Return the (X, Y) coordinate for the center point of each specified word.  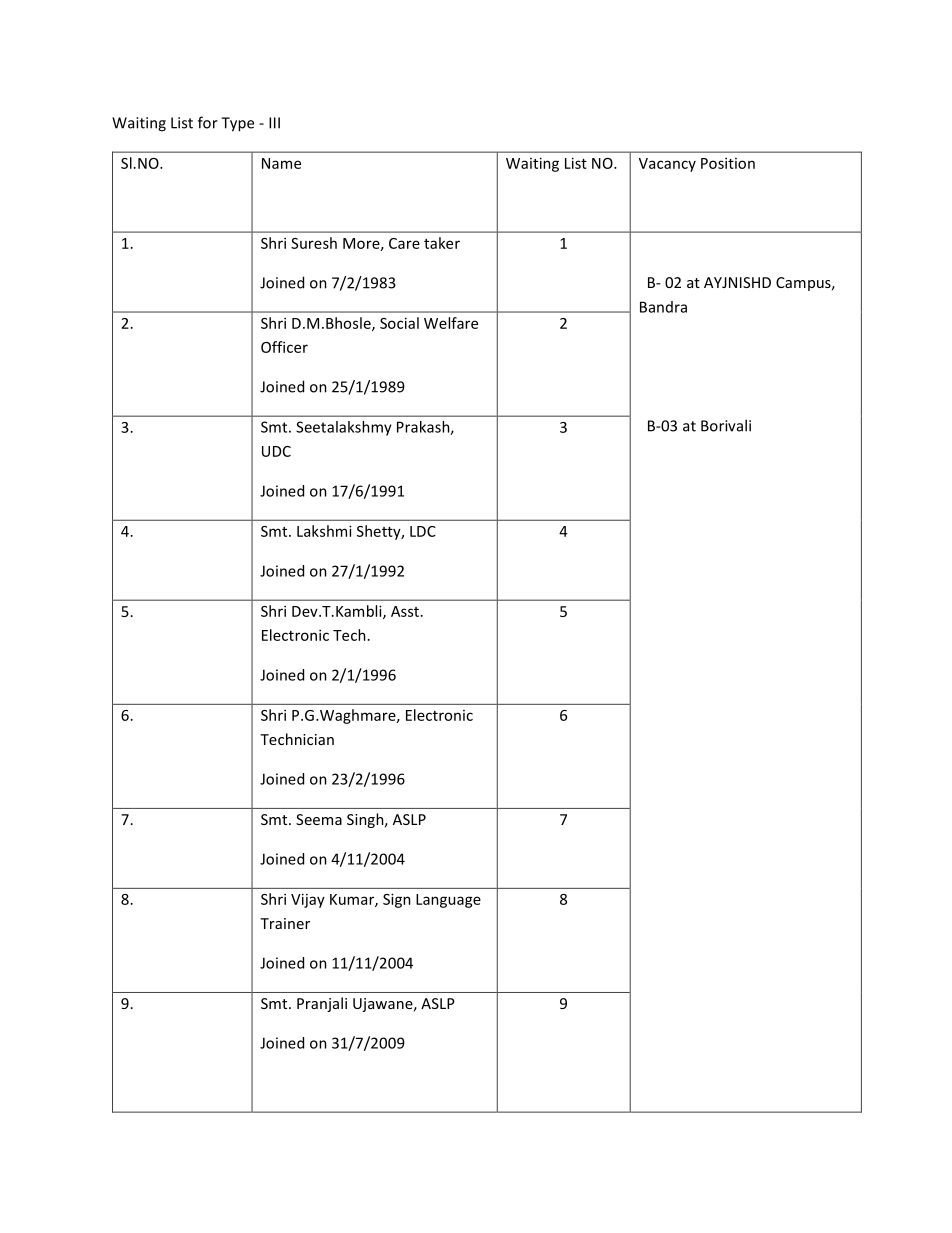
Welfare (451, 323)
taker (442, 243)
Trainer (285, 923)
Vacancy (667, 165)
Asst (405, 611)
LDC (423, 531)
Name (281, 163)
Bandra (663, 307)
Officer (284, 347)
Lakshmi (324, 531)
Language (448, 901)
